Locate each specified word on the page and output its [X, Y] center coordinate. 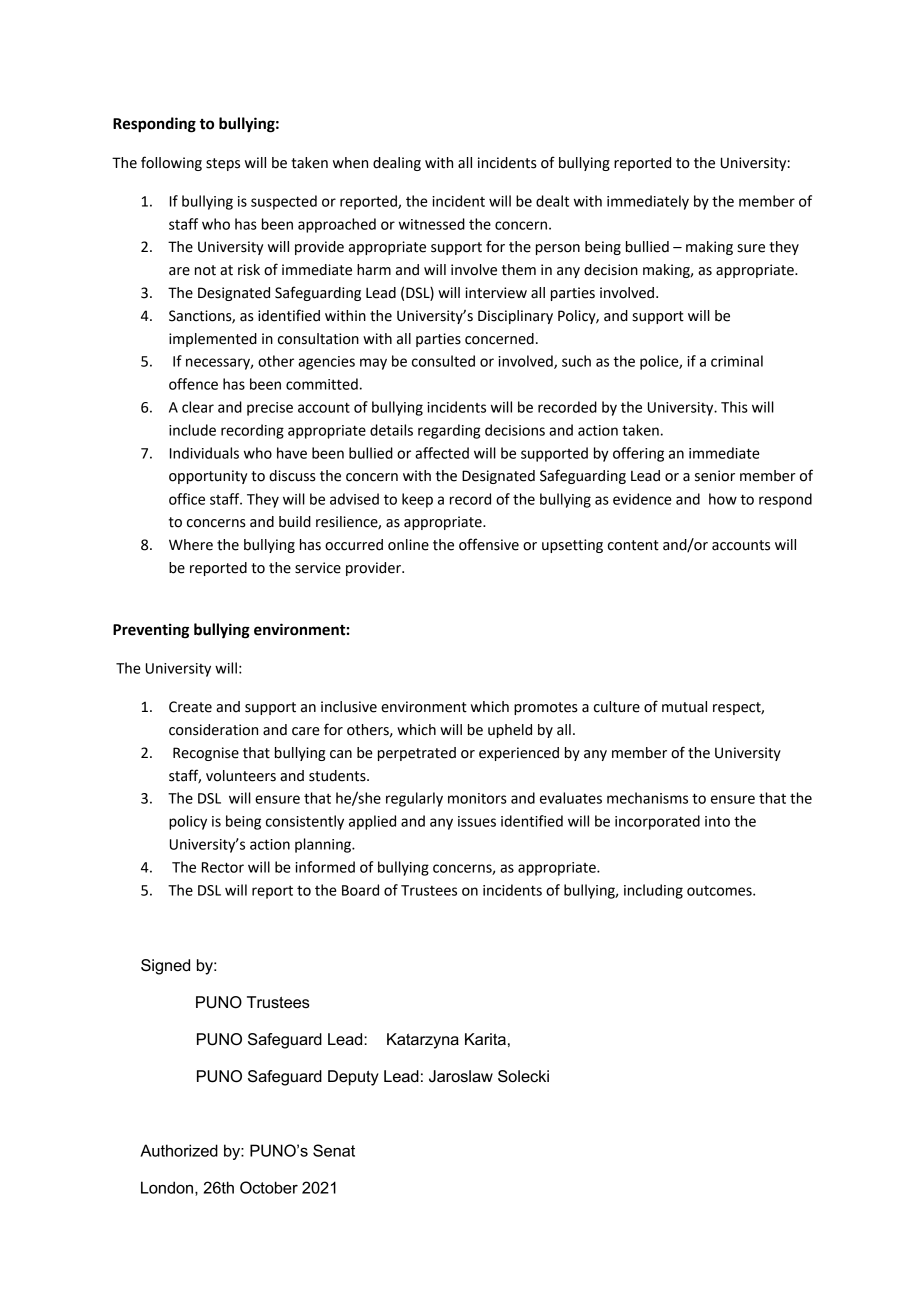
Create [190, 707]
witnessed [432, 224]
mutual [684, 707]
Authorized [179, 1150]
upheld [510, 731]
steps [223, 164]
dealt [552, 201]
